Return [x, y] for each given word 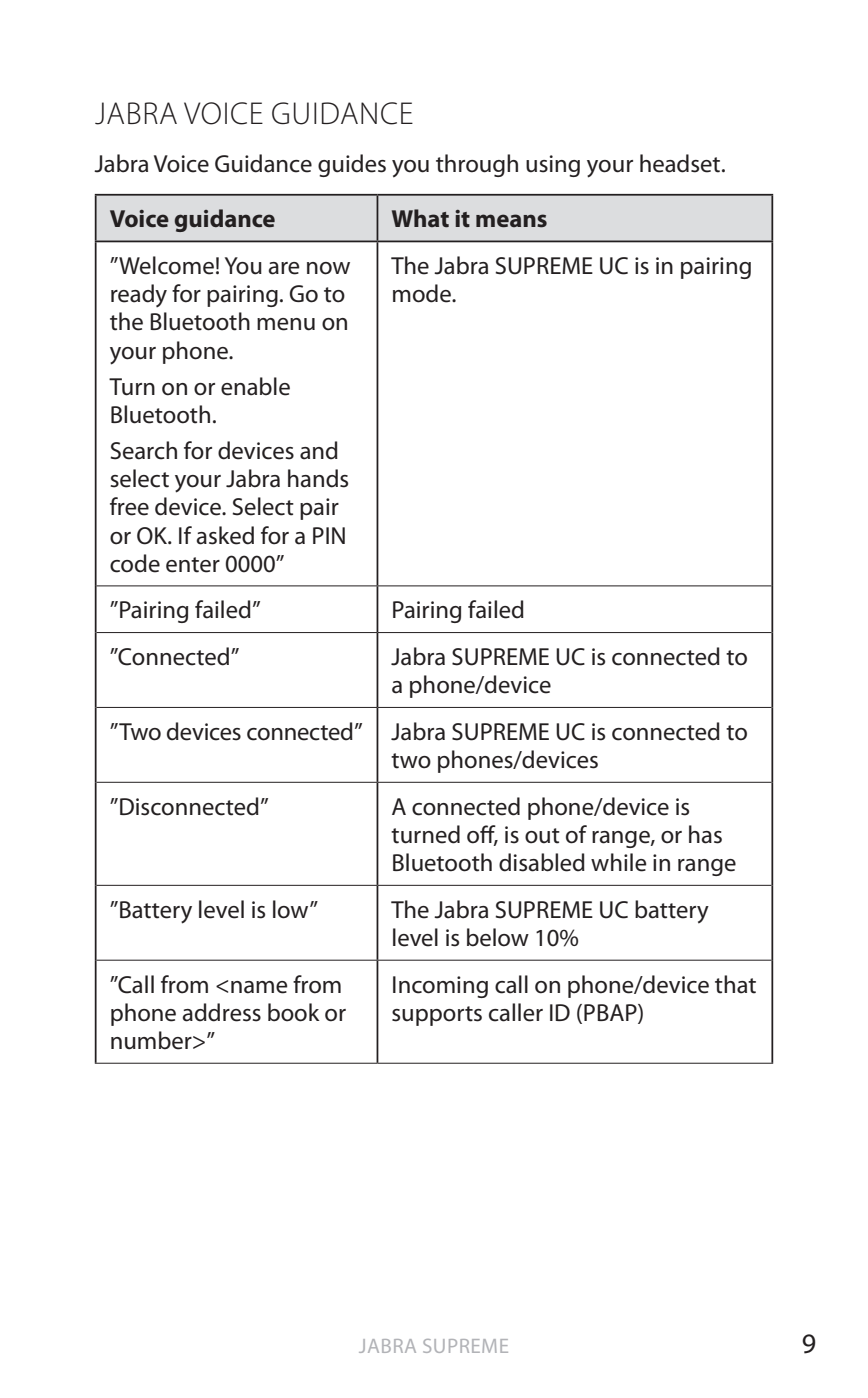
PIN [329, 535]
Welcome [165, 265]
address [221, 1012]
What [420, 218]
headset [681, 163]
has [705, 834]
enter [193, 565]
